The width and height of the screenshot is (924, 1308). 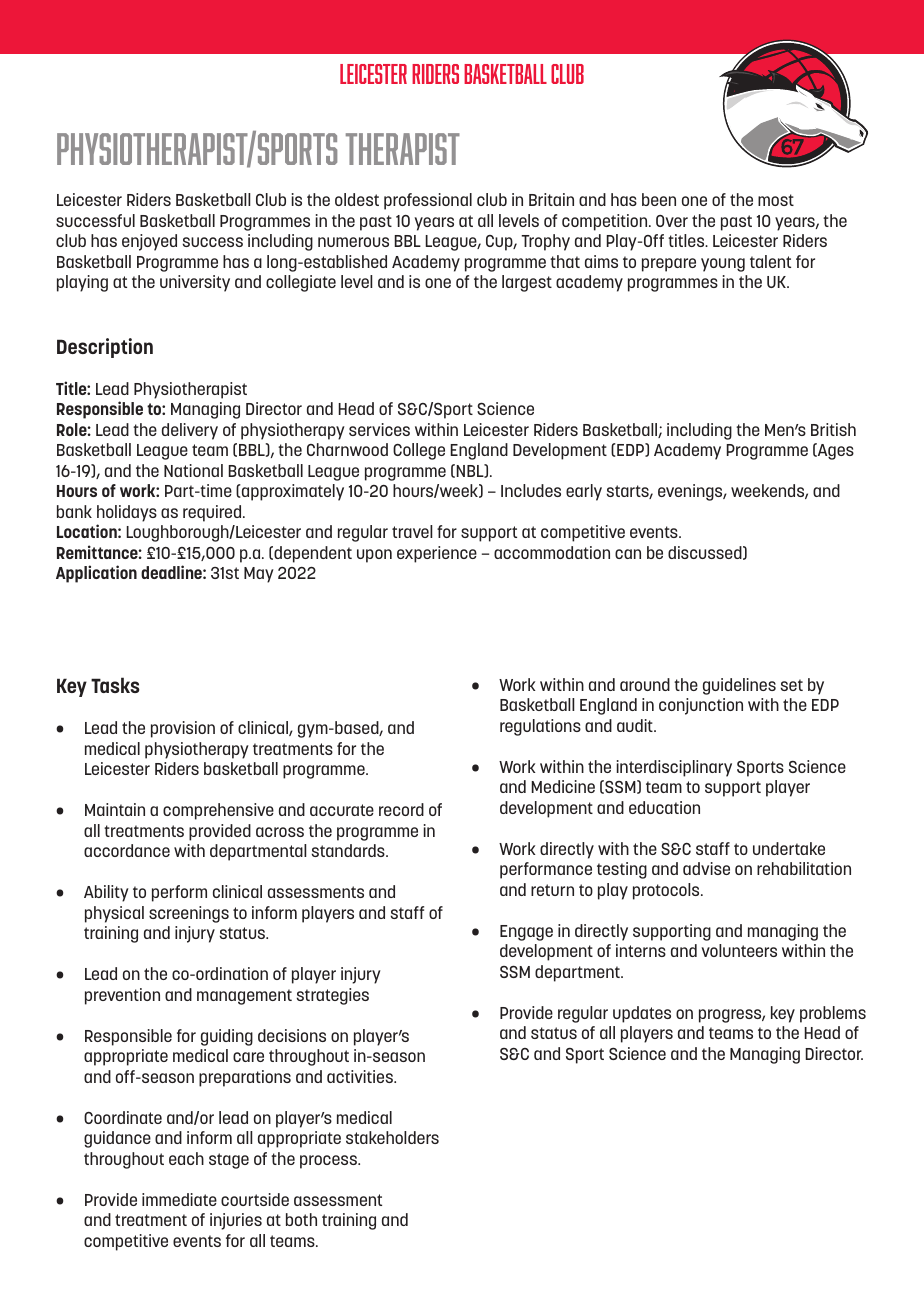 What do you see at coordinates (552, 890) in the screenshot?
I see `return` at bounding box center [552, 890].
